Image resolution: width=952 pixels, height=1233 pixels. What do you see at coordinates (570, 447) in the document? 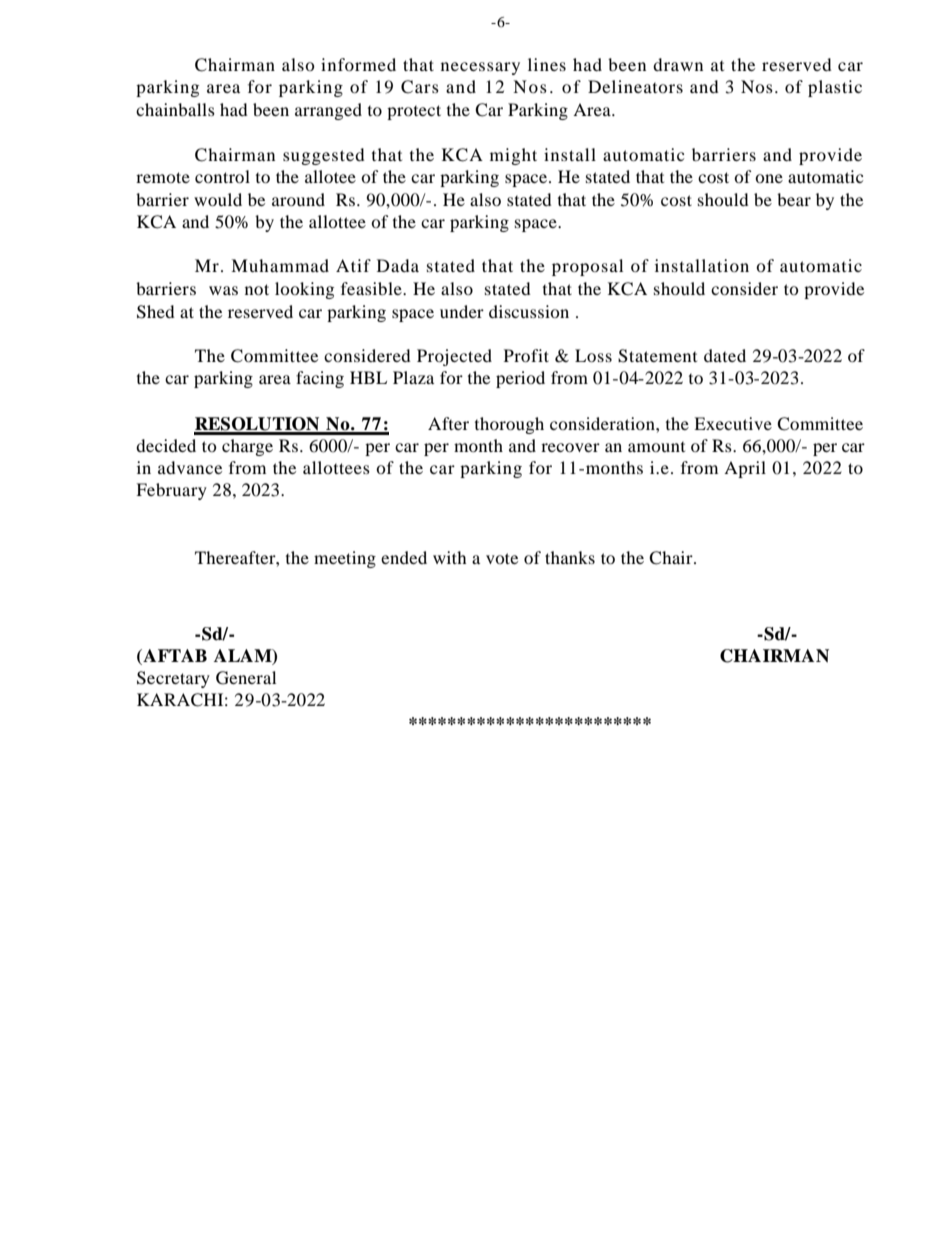
I see `recover` at bounding box center [570, 447].
